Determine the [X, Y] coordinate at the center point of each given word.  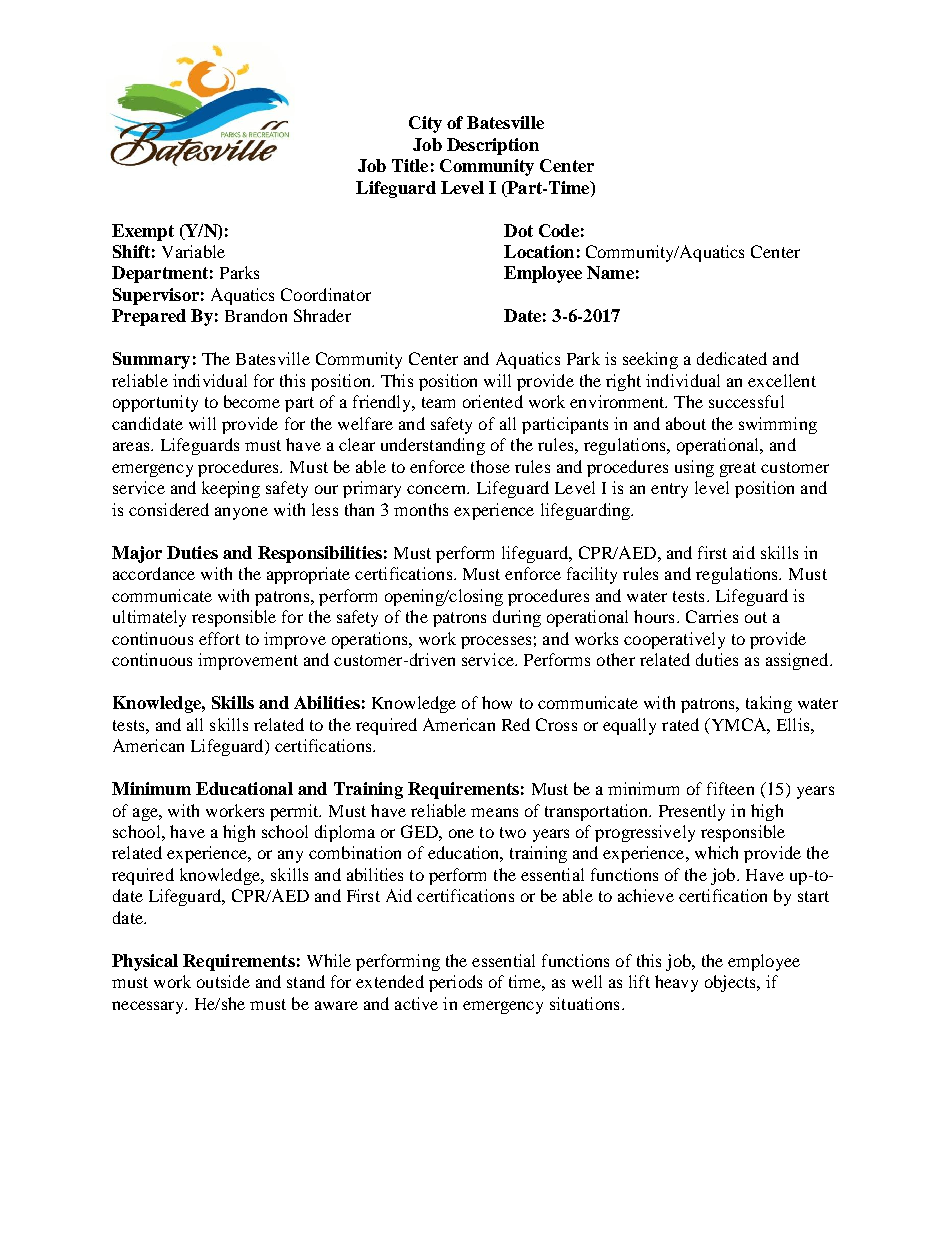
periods [455, 983]
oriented [493, 401]
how [497, 702]
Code [559, 230]
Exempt [143, 232]
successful [746, 401]
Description [493, 146]
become [252, 401]
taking [769, 704]
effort [219, 638]
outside [223, 981]
